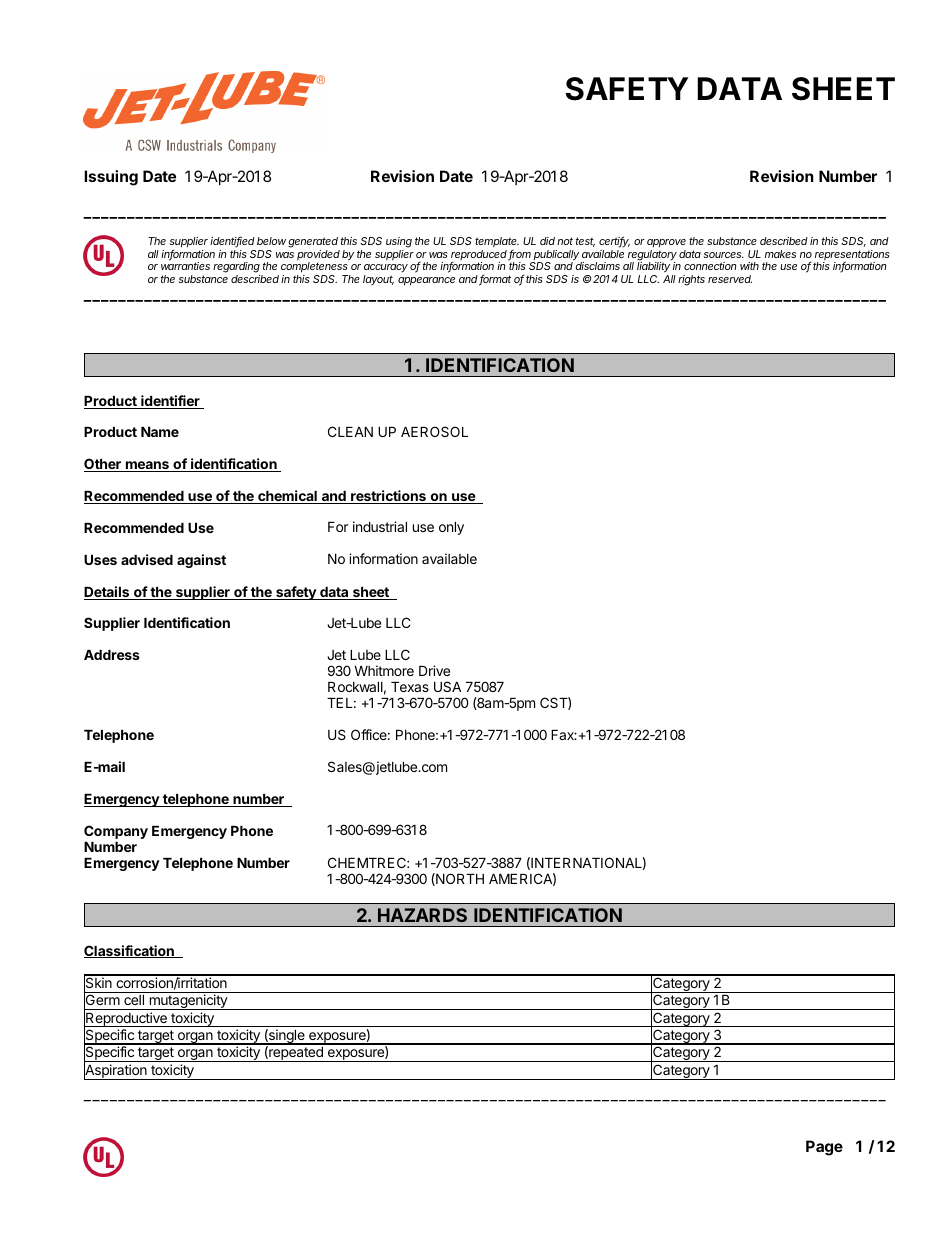  Describe the element at coordinates (116, 832) in the page. I see `Company` at that location.
